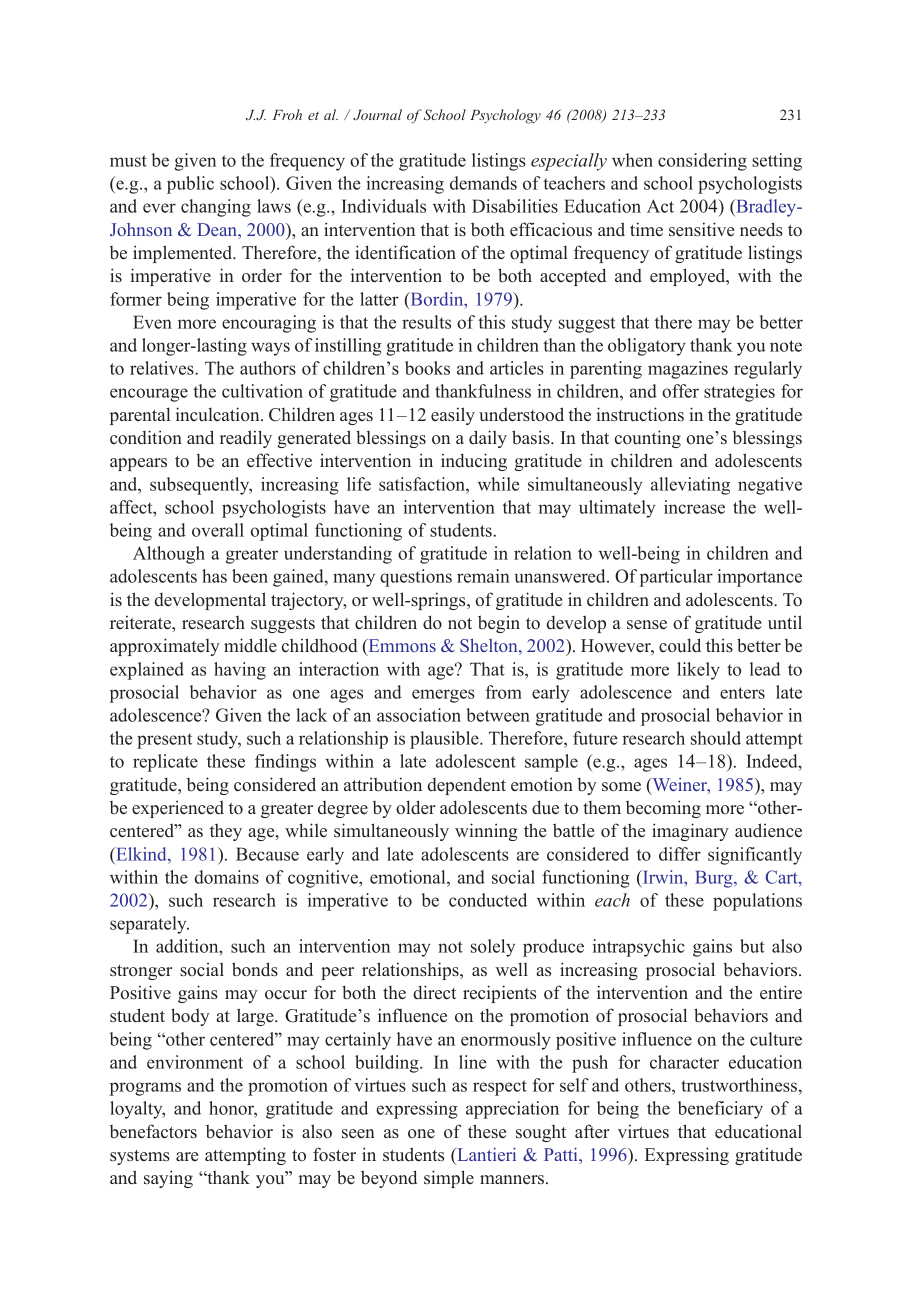 This screenshot has height=1316, width=904. I want to click on approximately, so click(165, 647).
